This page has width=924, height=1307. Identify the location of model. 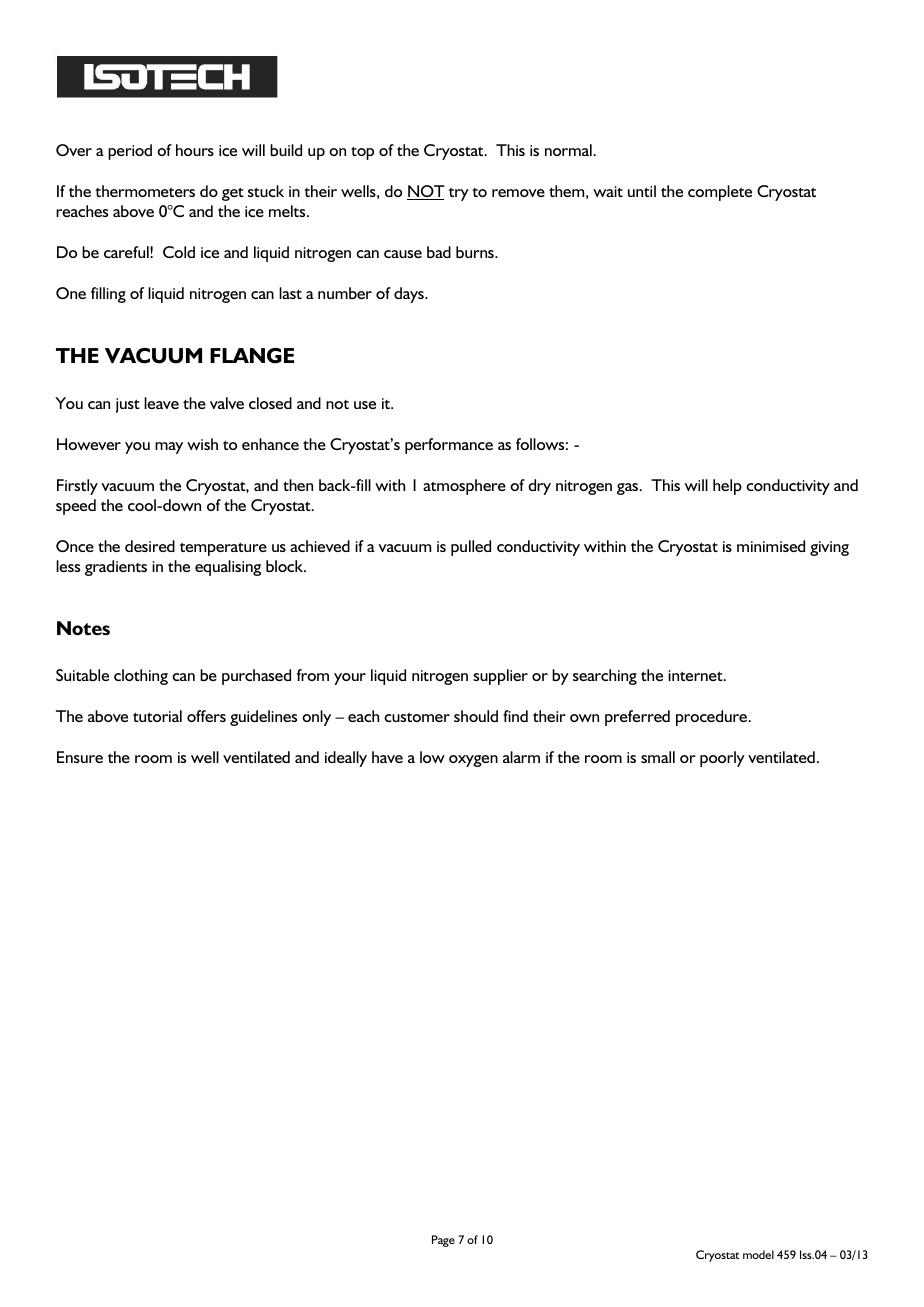
(758, 1254).
